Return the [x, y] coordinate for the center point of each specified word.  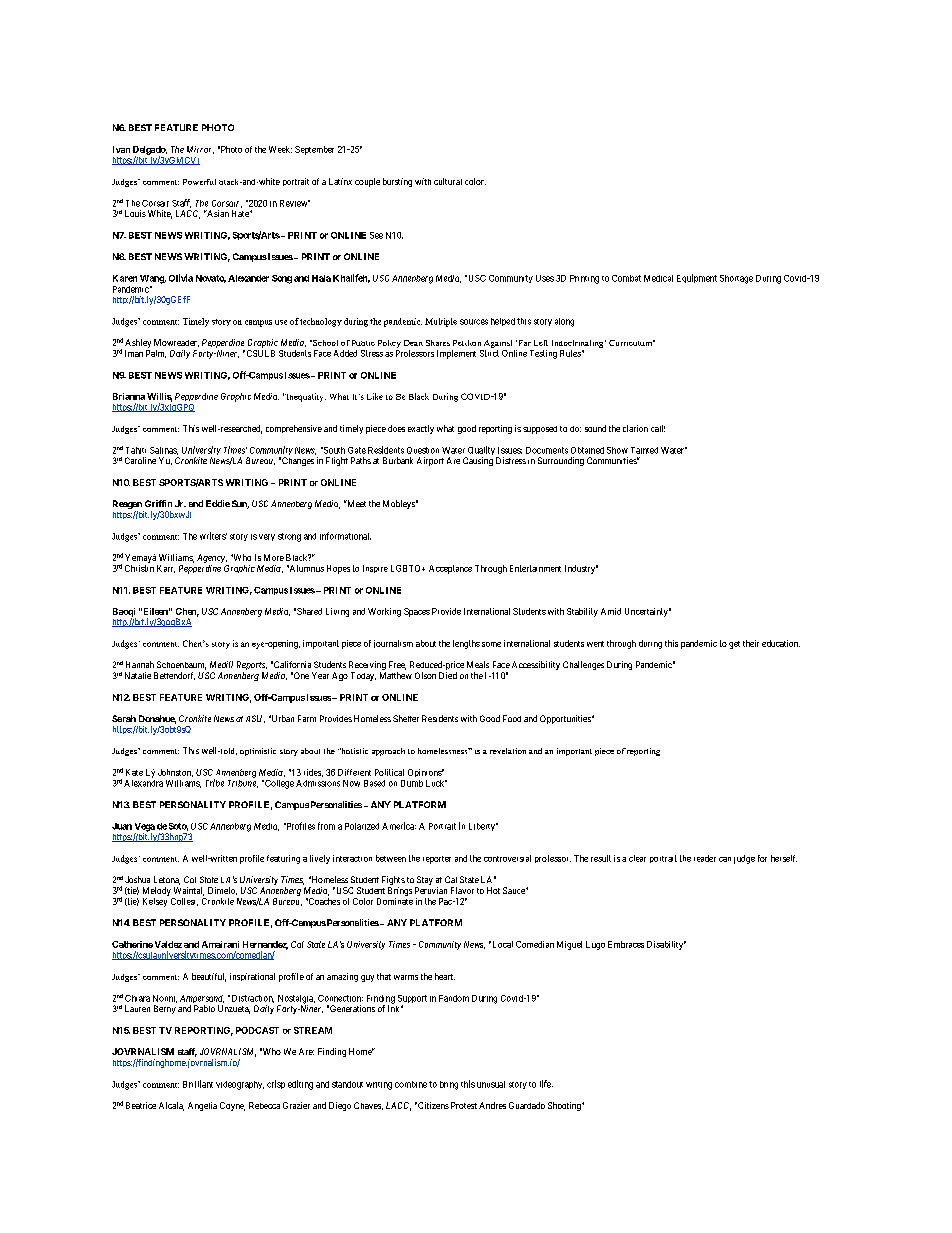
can [725, 859]
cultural [448, 181]
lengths [466, 644]
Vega [145, 828]
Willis [159, 397]
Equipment [697, 278]
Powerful [199, 182]
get [734, 645]
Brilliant [198, 1084]
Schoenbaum [181, 665]
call [658, 428]
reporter [437, 860]
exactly [421, 429]
